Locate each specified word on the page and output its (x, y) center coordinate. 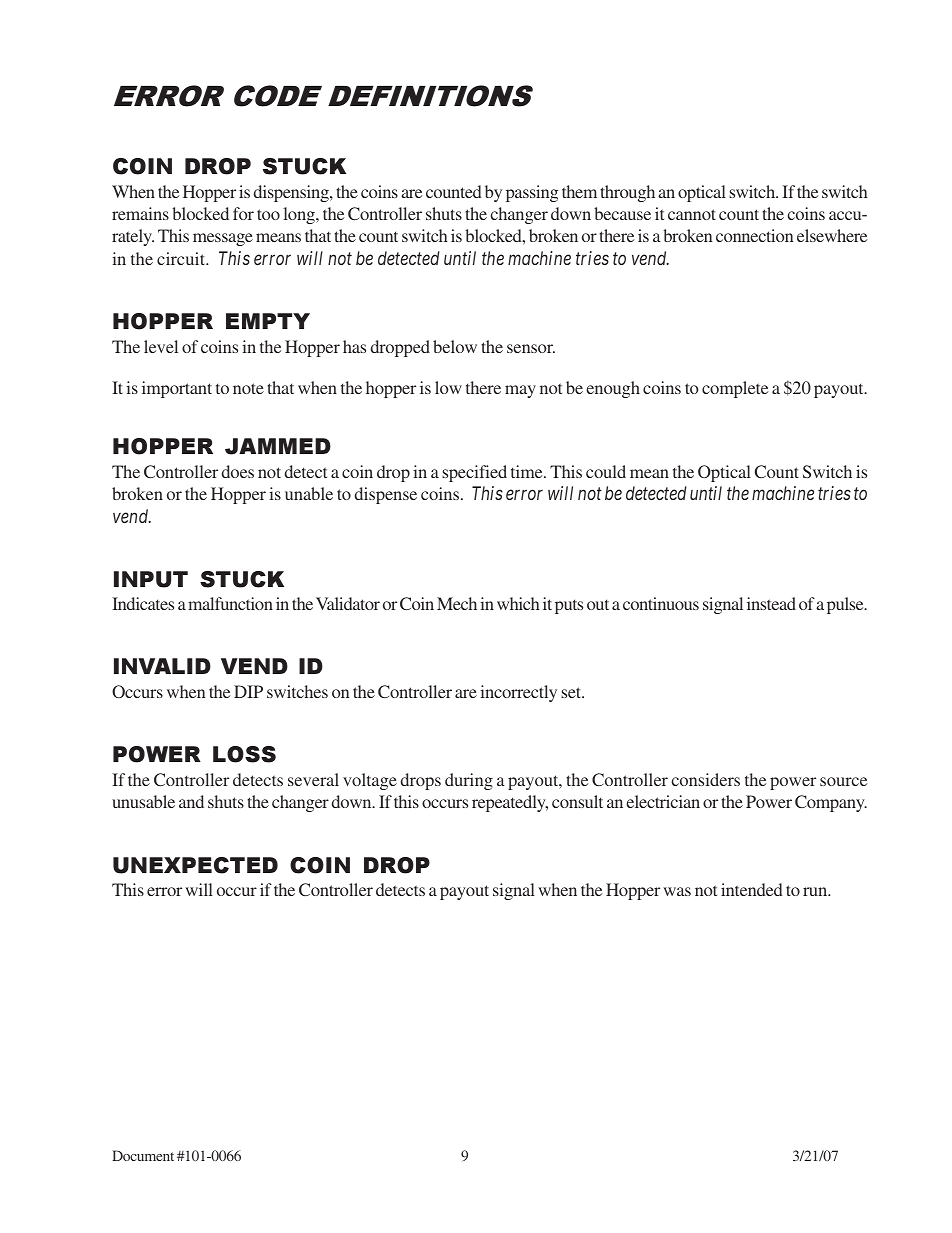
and (191, 801)
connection (754, 235)
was (677, 891)
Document (143, 1155)
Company (831, 803)
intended (752, 889)
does (238, 471)
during (469, 781)
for (243, 213)
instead (771, 603)
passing (532, 193)
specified (474, 473)
